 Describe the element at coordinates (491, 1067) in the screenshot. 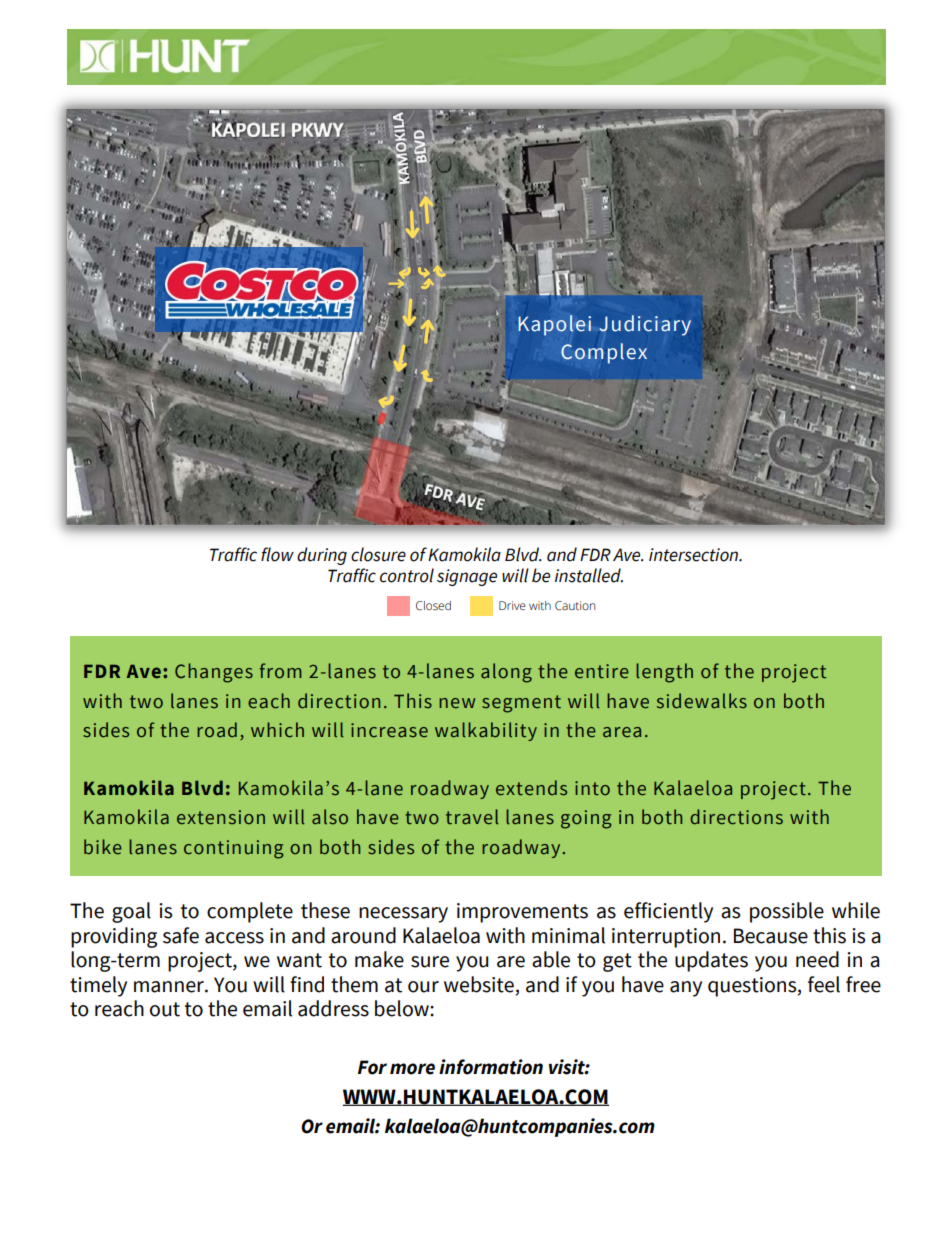

I see `information` at that location.
